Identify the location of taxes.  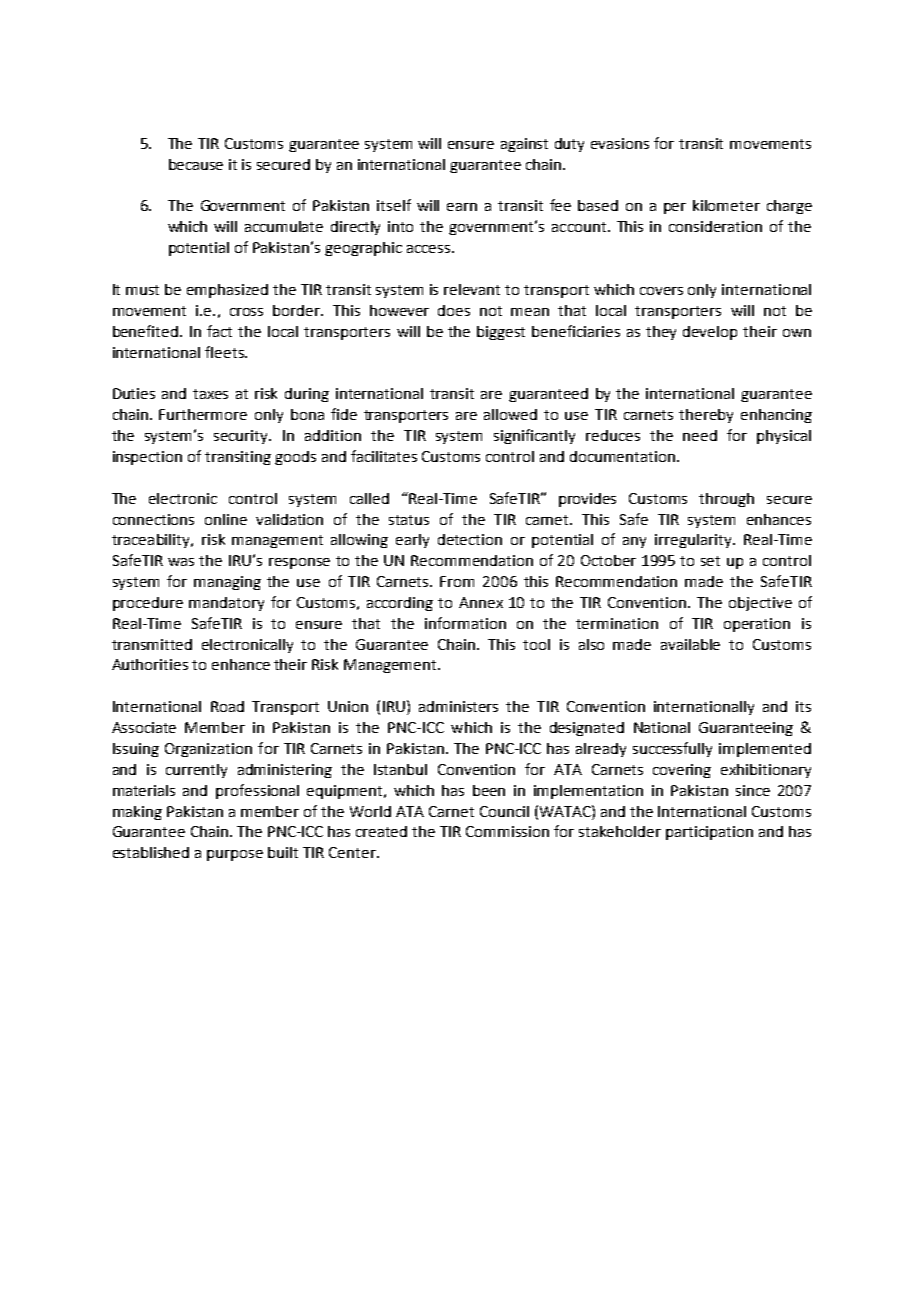
(210, 394).
